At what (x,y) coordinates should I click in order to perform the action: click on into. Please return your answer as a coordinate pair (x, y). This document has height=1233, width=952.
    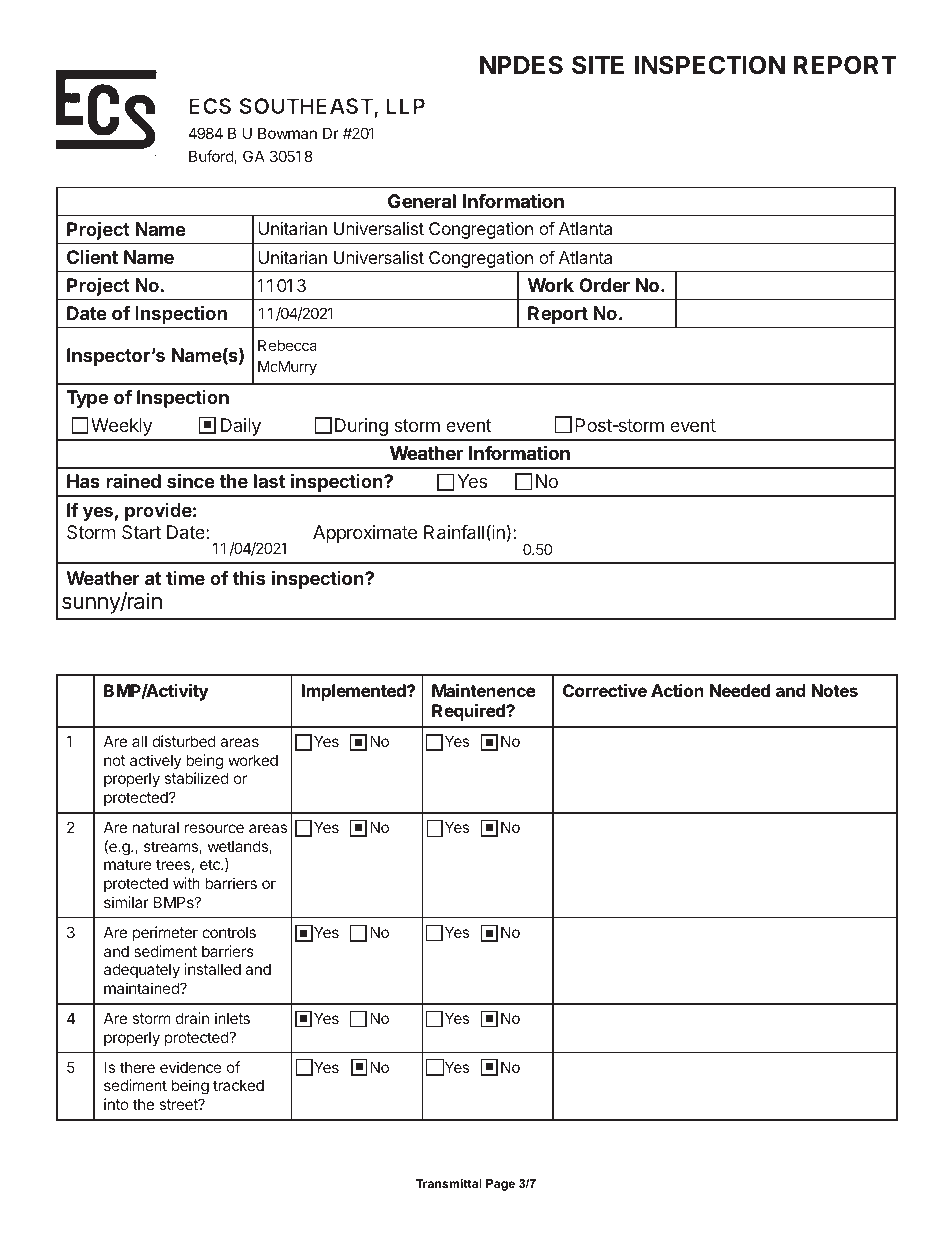
    Looking at the image, I should click on (116, 1104).
